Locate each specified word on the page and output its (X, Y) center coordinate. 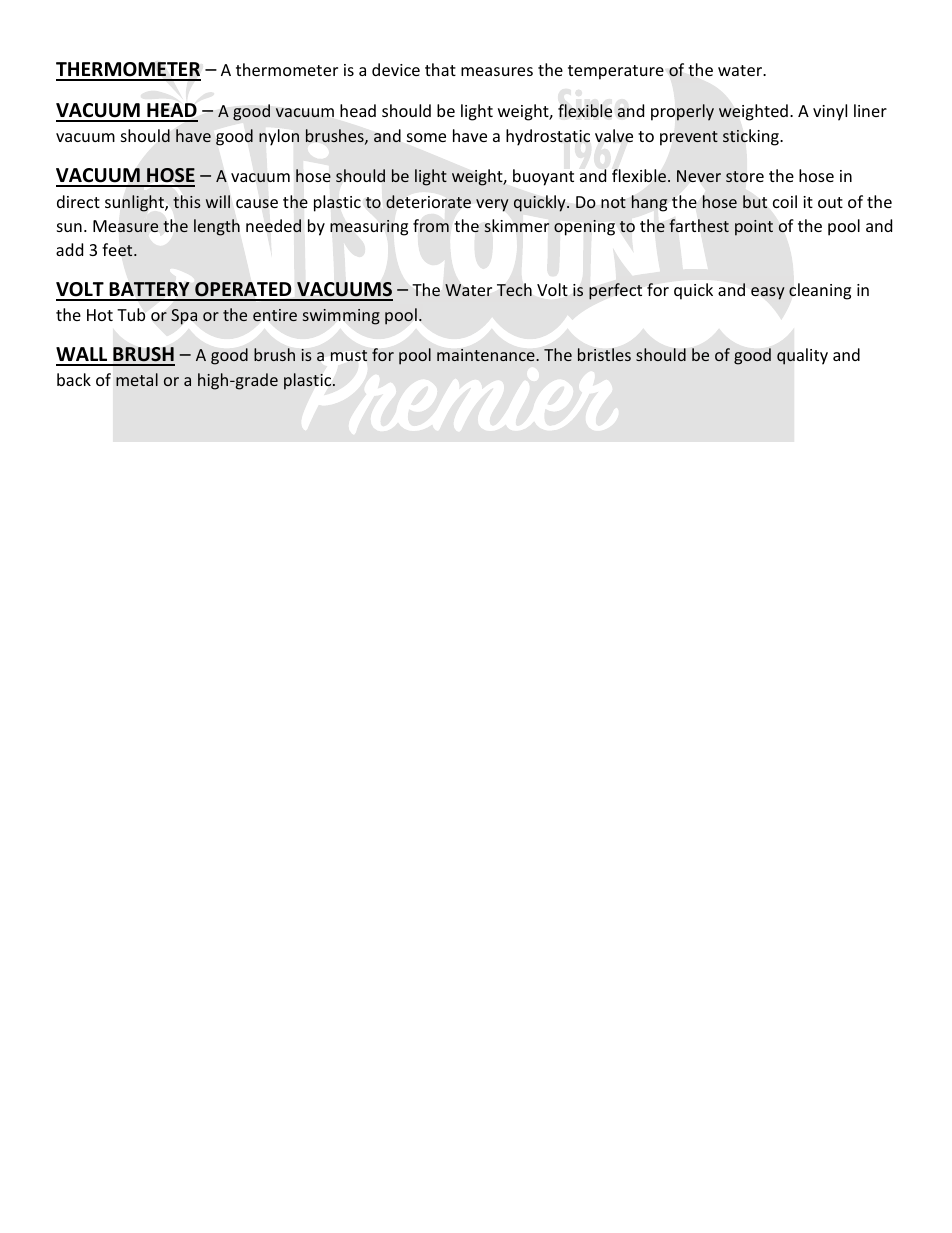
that (440, 69)
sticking (752, 137)
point (754, 228)
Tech (514, 289)
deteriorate (428, 201)
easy (768, 293)
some (426, 137)
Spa (184, 317)
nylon (279, 137)
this (187, 201)
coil (785, 201)
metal (137, 379)
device (396, 69)
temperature (616, 72)
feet (118, 250)
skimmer (517, 226)
